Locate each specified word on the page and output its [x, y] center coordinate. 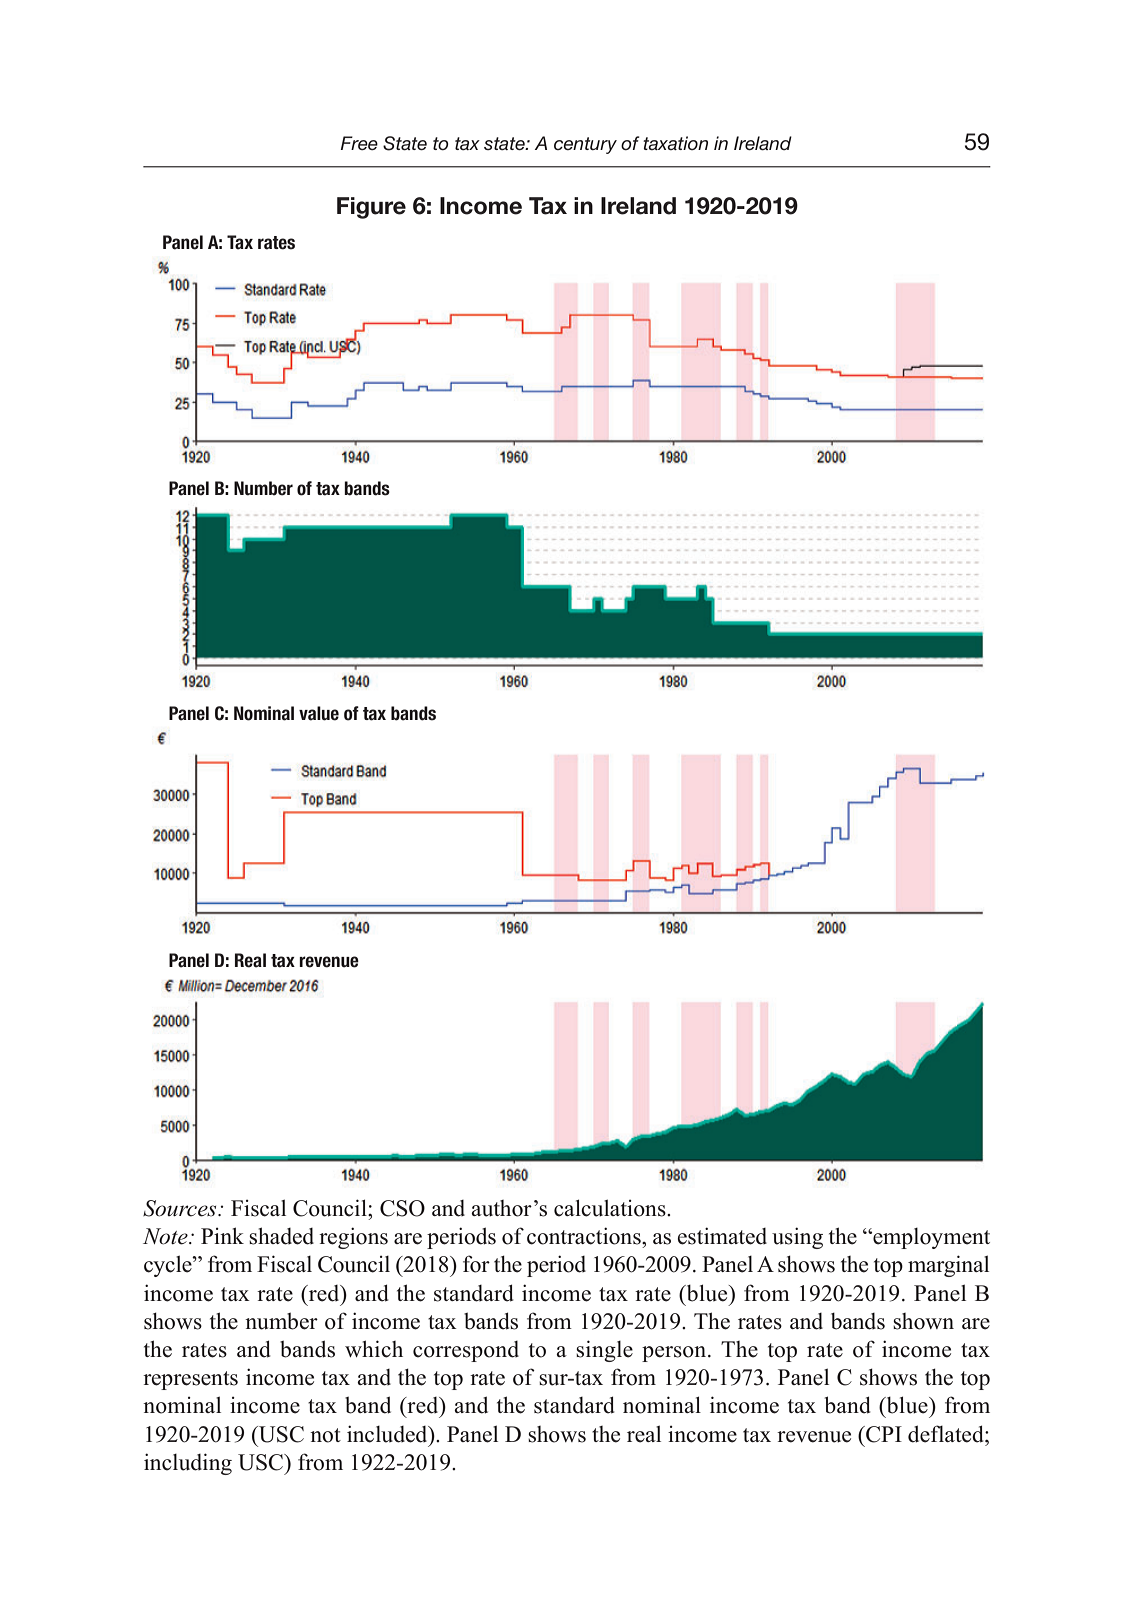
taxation [675, 143]
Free [359, 143]
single [604, 1351]
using [797, 1238]
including [188, 1464]
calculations [611, 1208]
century [585, 145]
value [319, 713]
